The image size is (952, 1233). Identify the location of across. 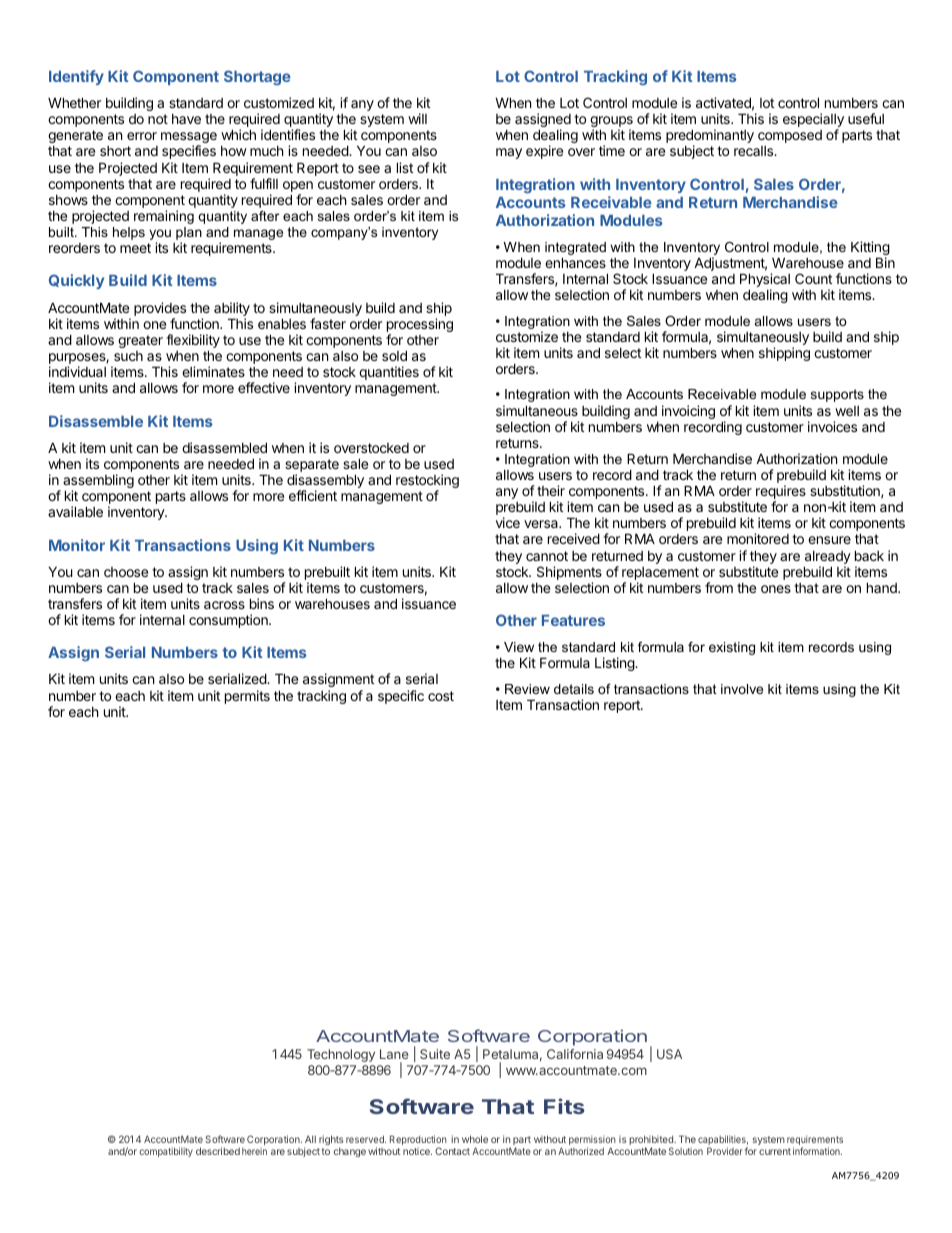
(224, 605).
